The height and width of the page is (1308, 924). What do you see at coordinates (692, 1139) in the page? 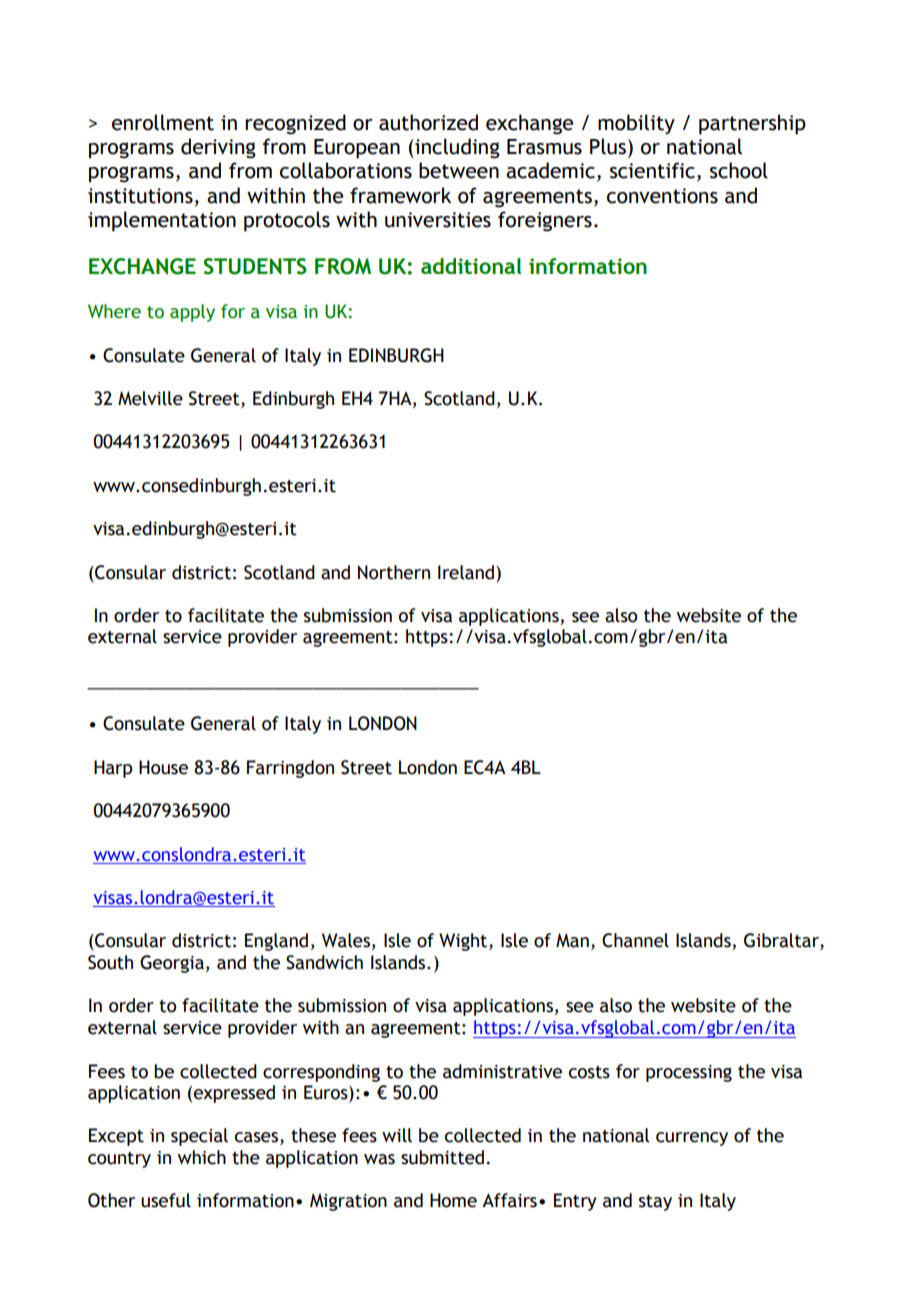
I see `currency` at bounding box center [692, 1139].
